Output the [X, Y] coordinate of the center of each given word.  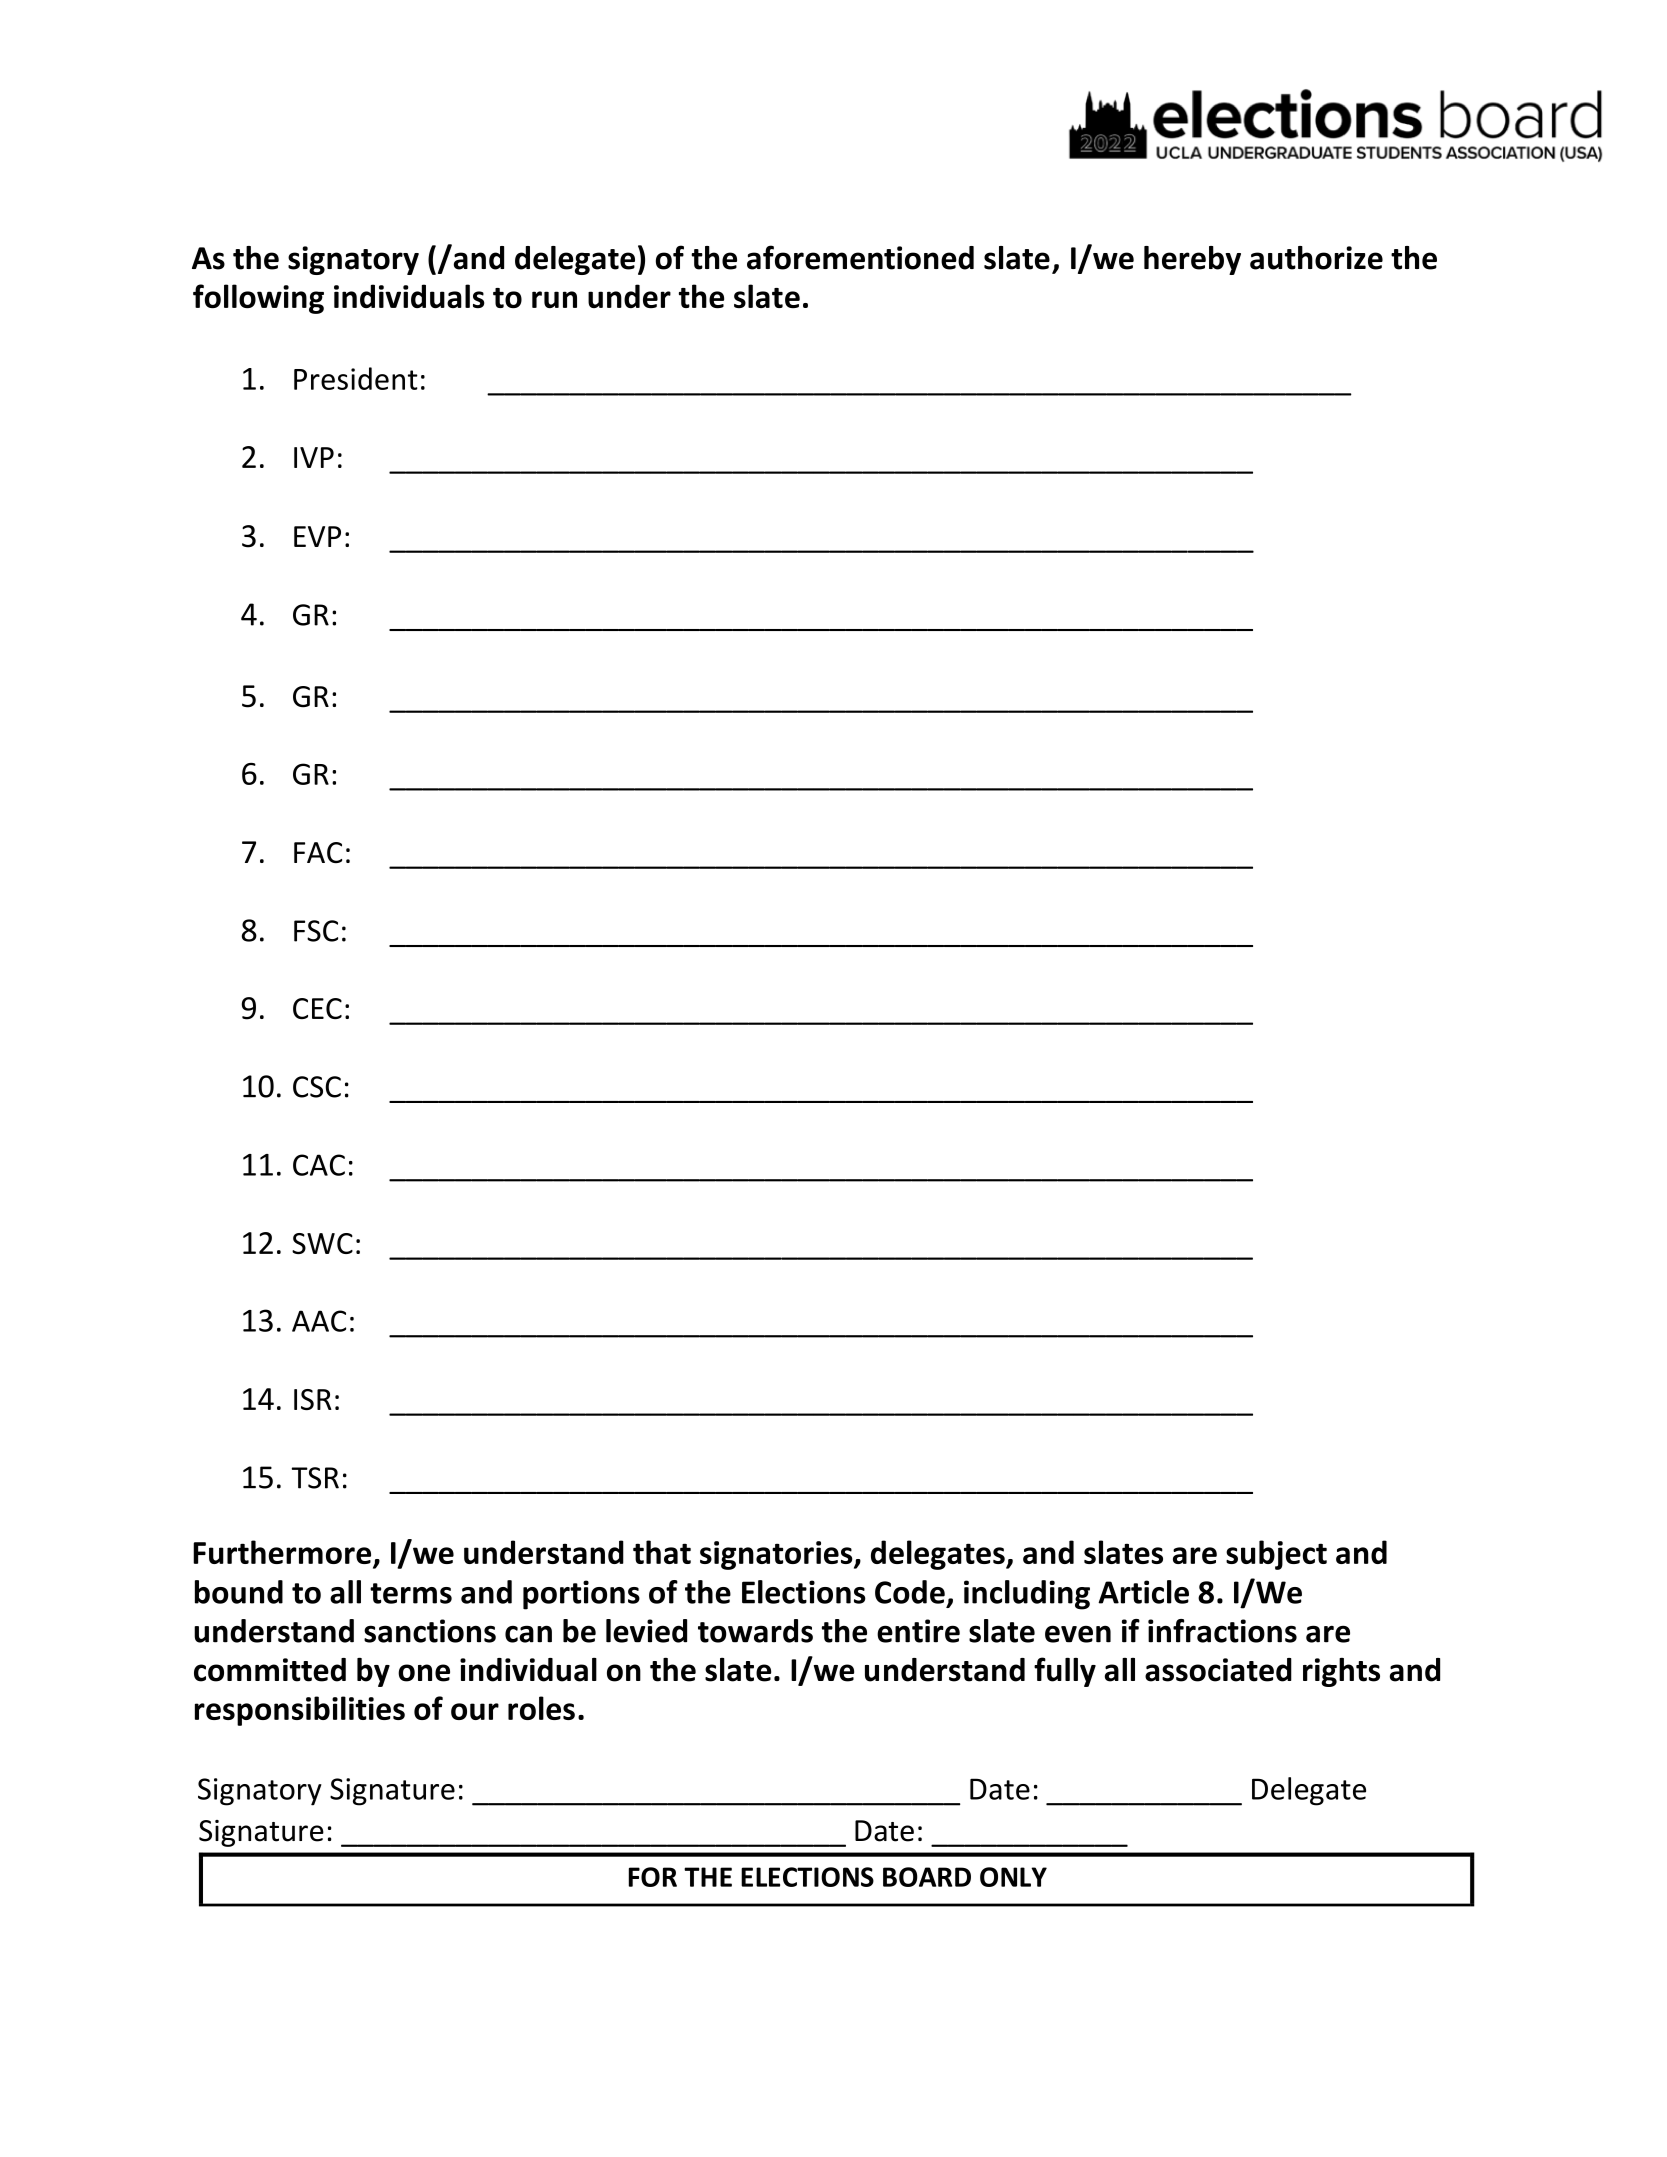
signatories [777, 1555]
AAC [319, 1321]
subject [1276, 1555]
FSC [316, 931]
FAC [318, 852]
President [356, 378]
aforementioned [860, 257]
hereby [1192, 260]
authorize [1316, 258]
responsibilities [300, 1711]
